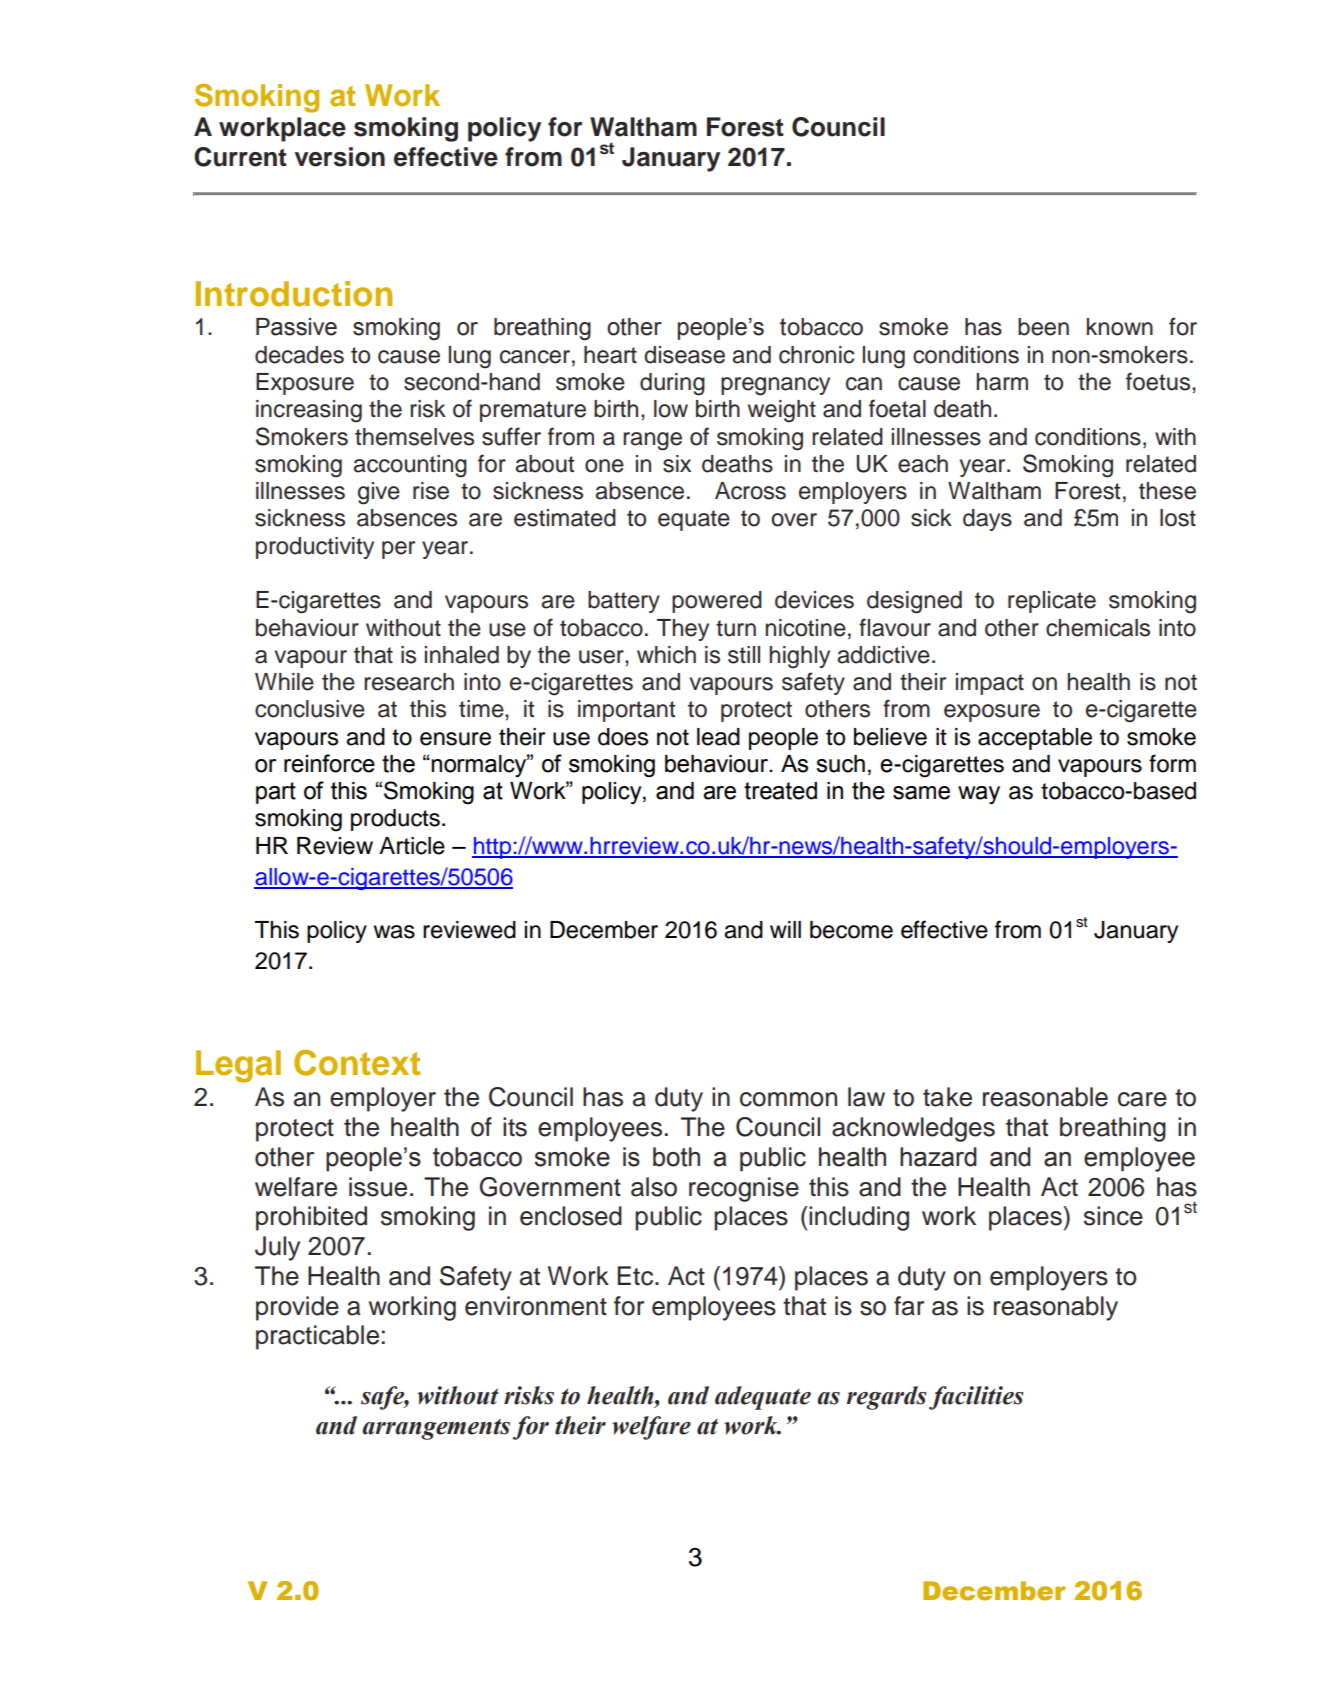 The width and height of the screenshot is (1319, 1707). What do you see at coordinates (718, 737) in the screenshot?
I see `lead` at bounding box center [718, 737].
